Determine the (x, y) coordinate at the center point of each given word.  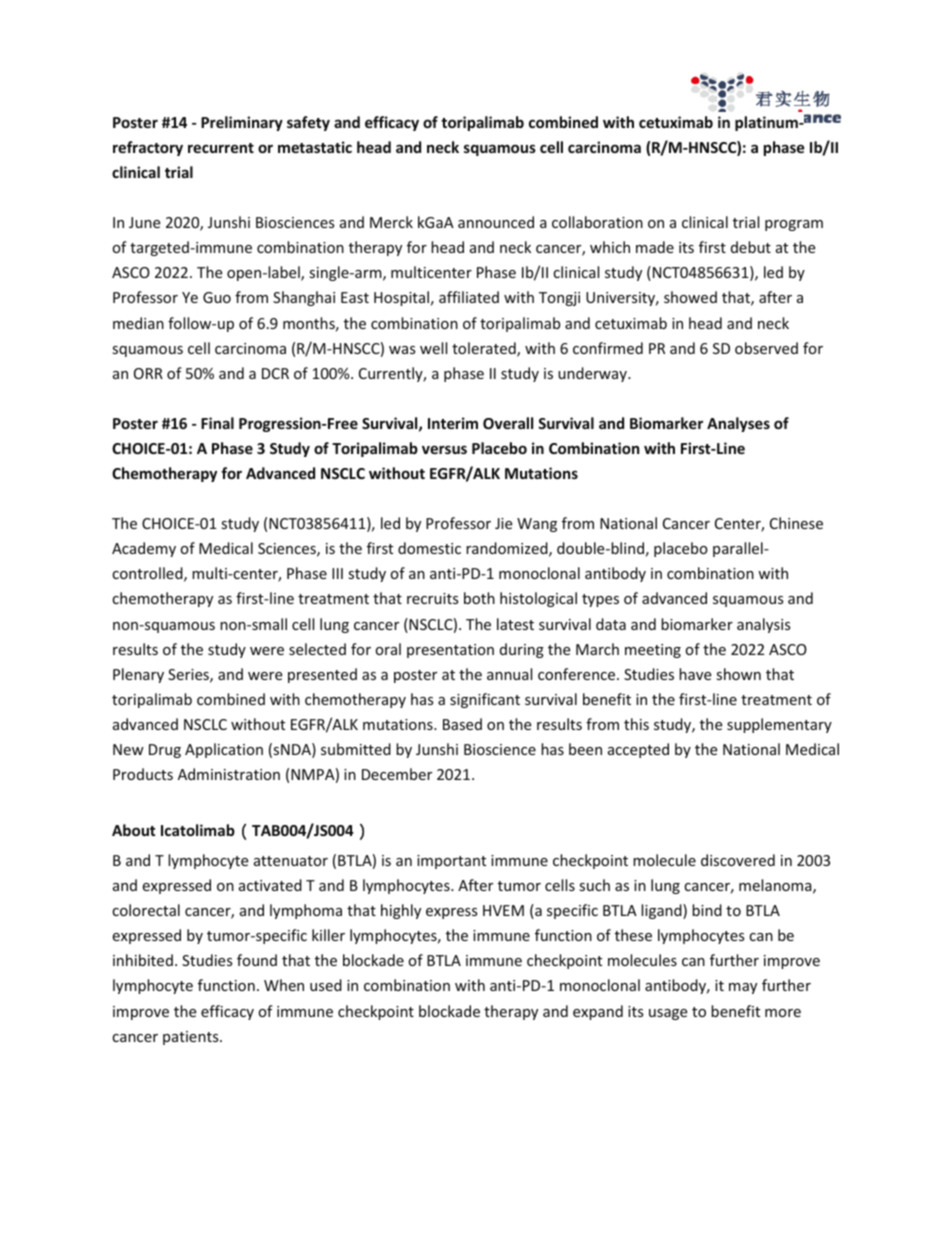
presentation (450, 651)
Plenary (138, 675)
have (695, 674)
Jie (503, 523)
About (133, 830)
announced (496, 222)
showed (690, 297)
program (794, 225)
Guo (217, 297)
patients (192, 1038)
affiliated (469, 297)
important (451, 862)
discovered (738, 860)
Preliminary (242, 123)
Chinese (796, 523)
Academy (144, 549)
